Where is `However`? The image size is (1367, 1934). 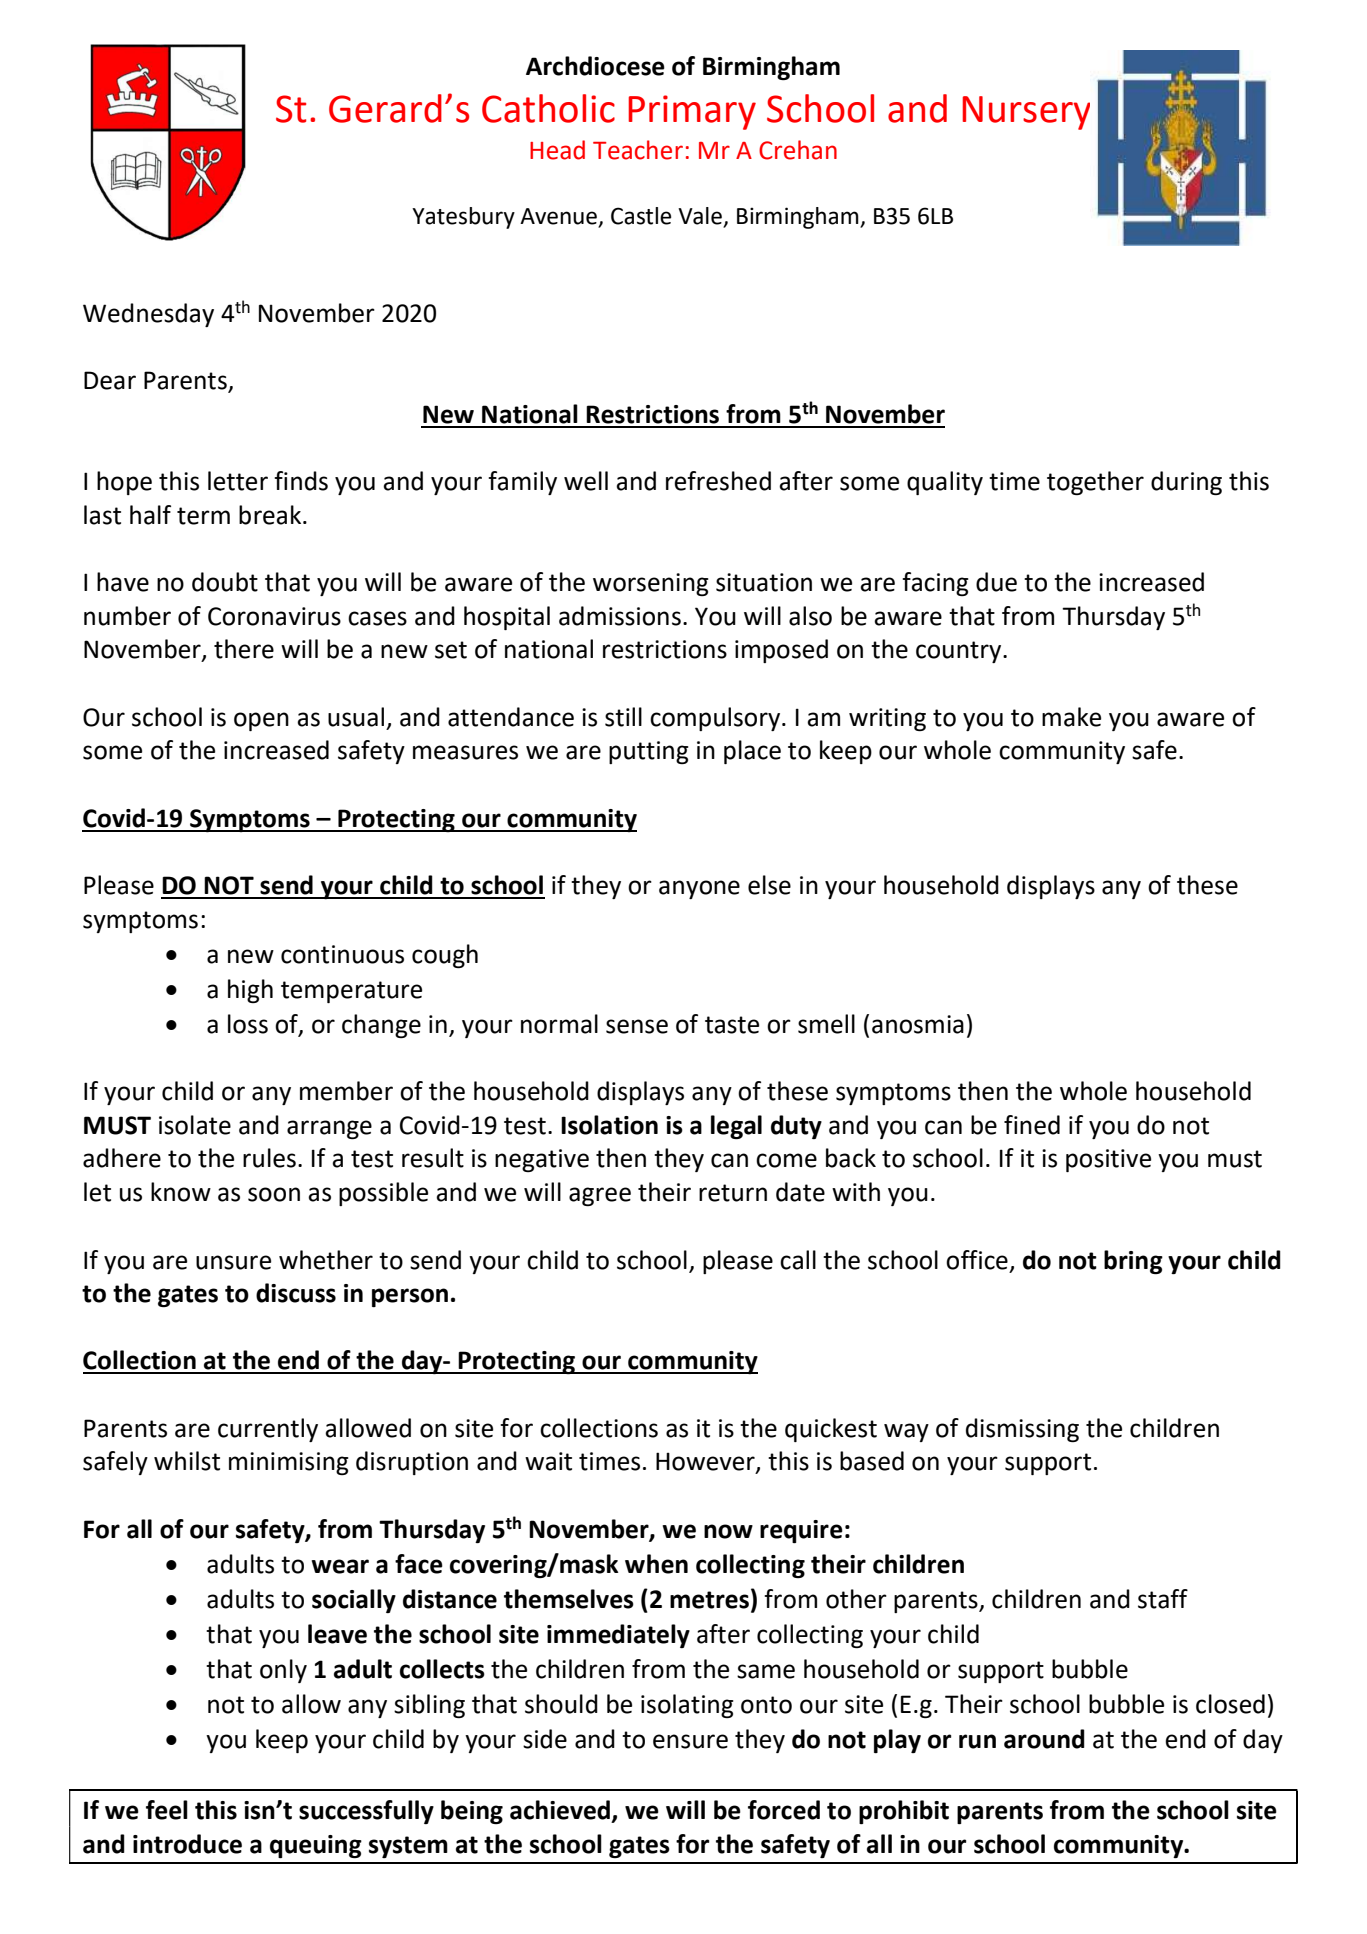 However is located at coordinates (706, 1462).
